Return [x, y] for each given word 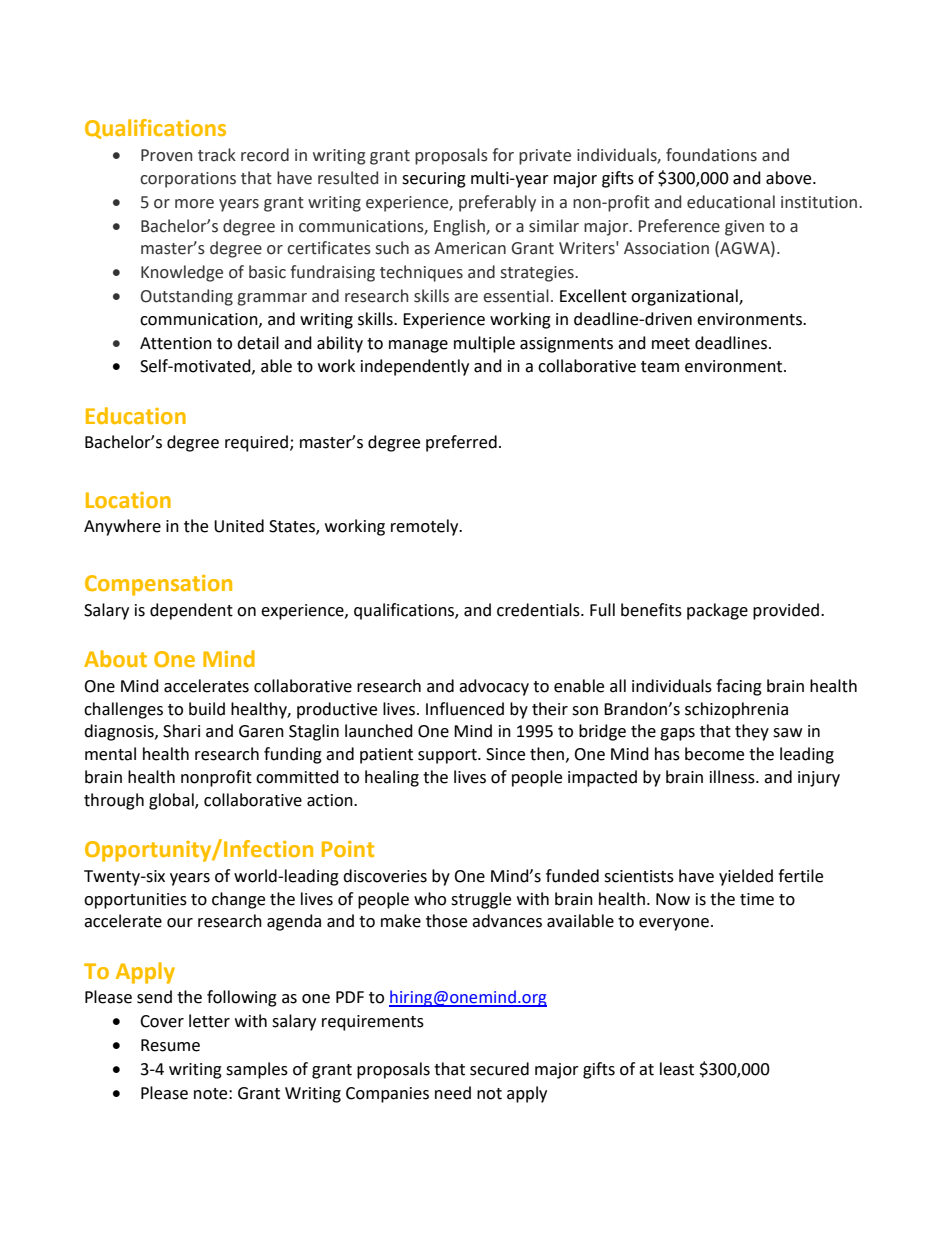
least [677, 1069]
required [256, 443]
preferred [461, 443]
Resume [170, 1045]
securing [434, 180]
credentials [539, 610]
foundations [711, 155]
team [660, 367]
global [172, 801]
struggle [481, 900]
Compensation [158, 585]
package [717, 611]
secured [499, 1069]
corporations [188, 180]
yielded [746, 877]
